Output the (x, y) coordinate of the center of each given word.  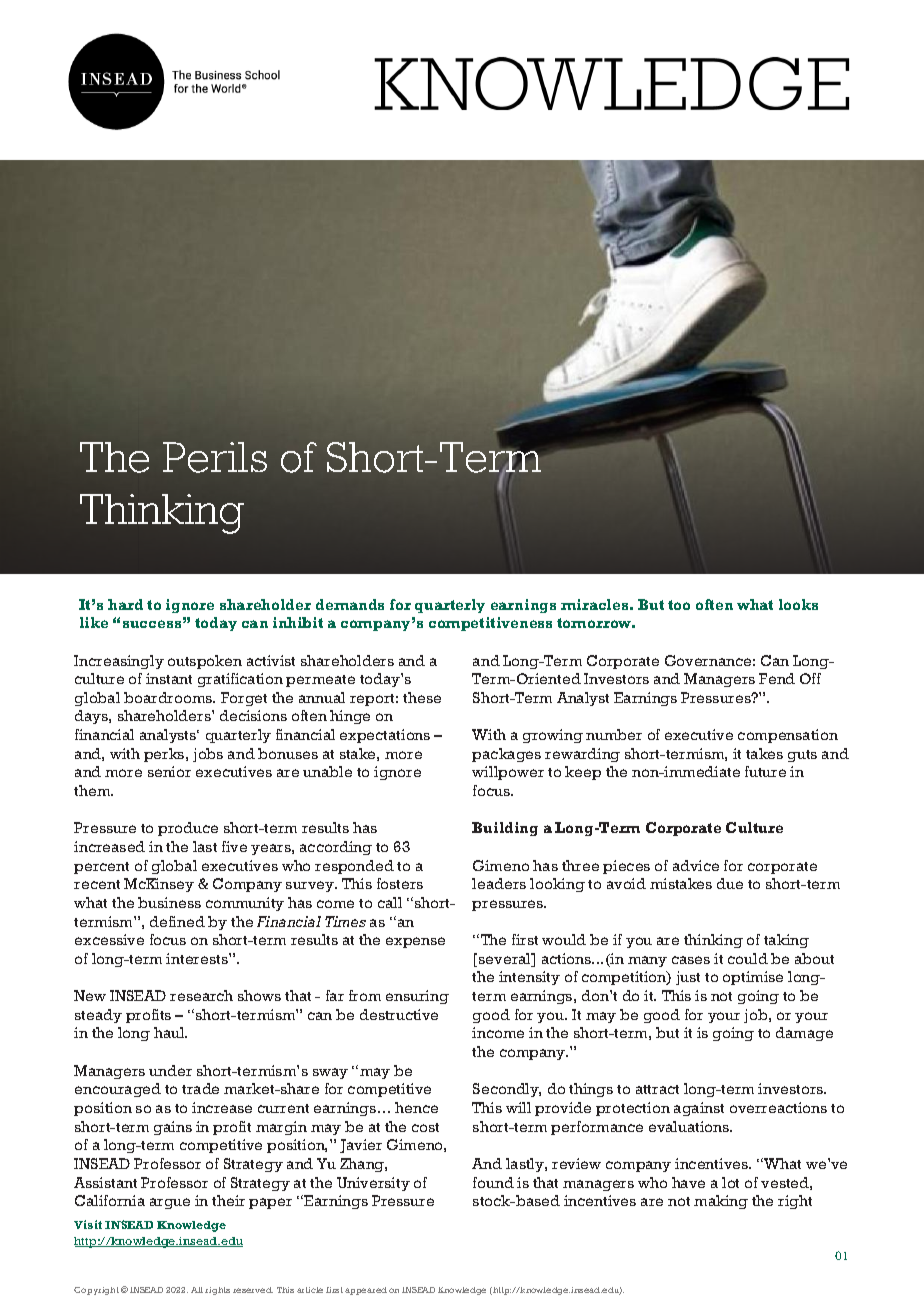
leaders (499, 883)
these (422, 697)
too (679, 605)
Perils (215, 457)
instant (169, 678)
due (730, 883)
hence (416, 1107)
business (169, 902)
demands (350, 604)
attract (657, 1089)
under (170, 1070)
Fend (777, 678)
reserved (253, 1290)
